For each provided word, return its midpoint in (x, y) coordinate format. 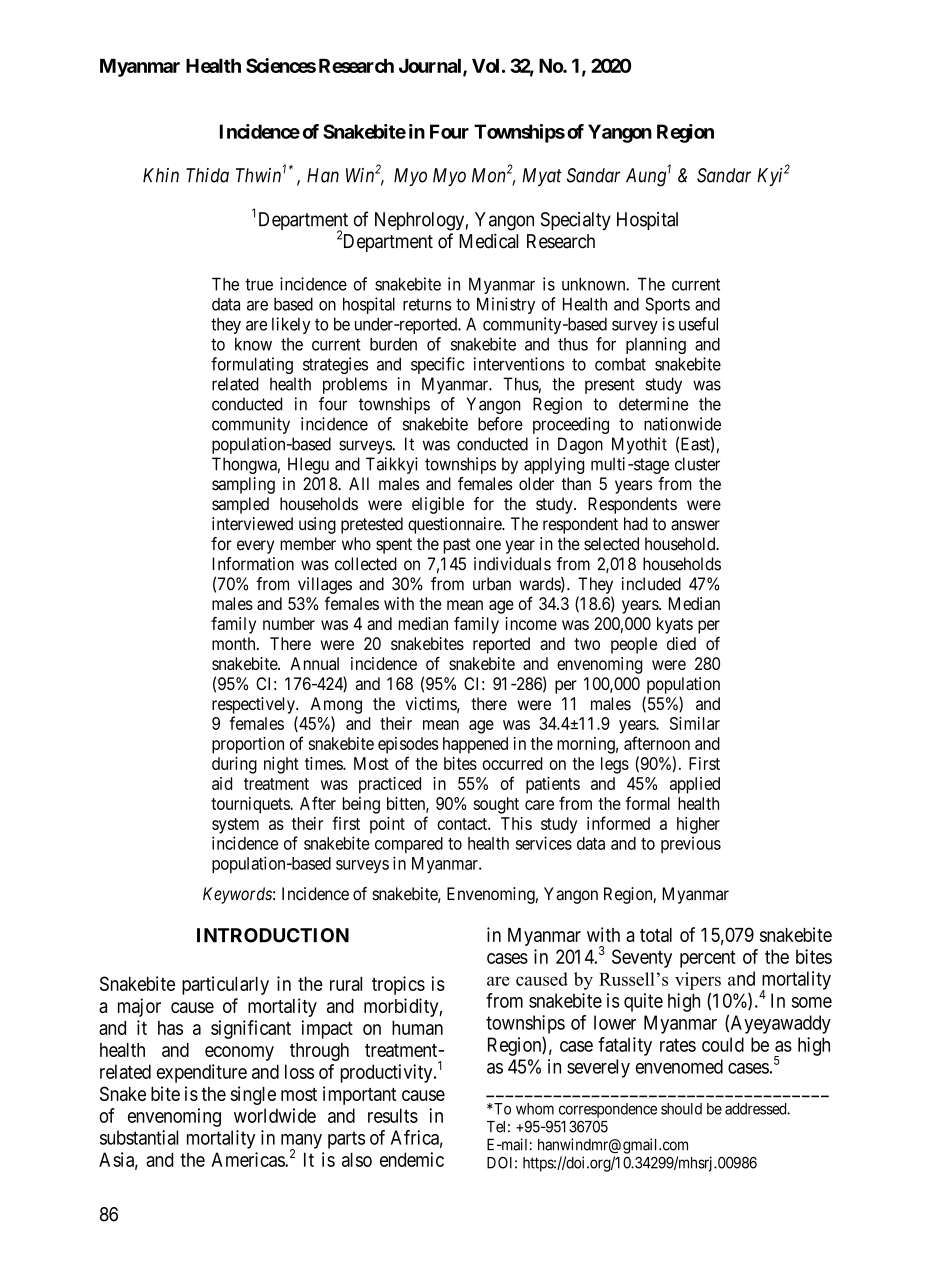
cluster (697, 464)
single (253, 1095)
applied (695, 785)
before (500, 424)
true (259, 284)
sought (496, 805)
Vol (485, 65)
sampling (243, 485)
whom (535, 1109)
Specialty (576, 221)
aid (222, 783)
